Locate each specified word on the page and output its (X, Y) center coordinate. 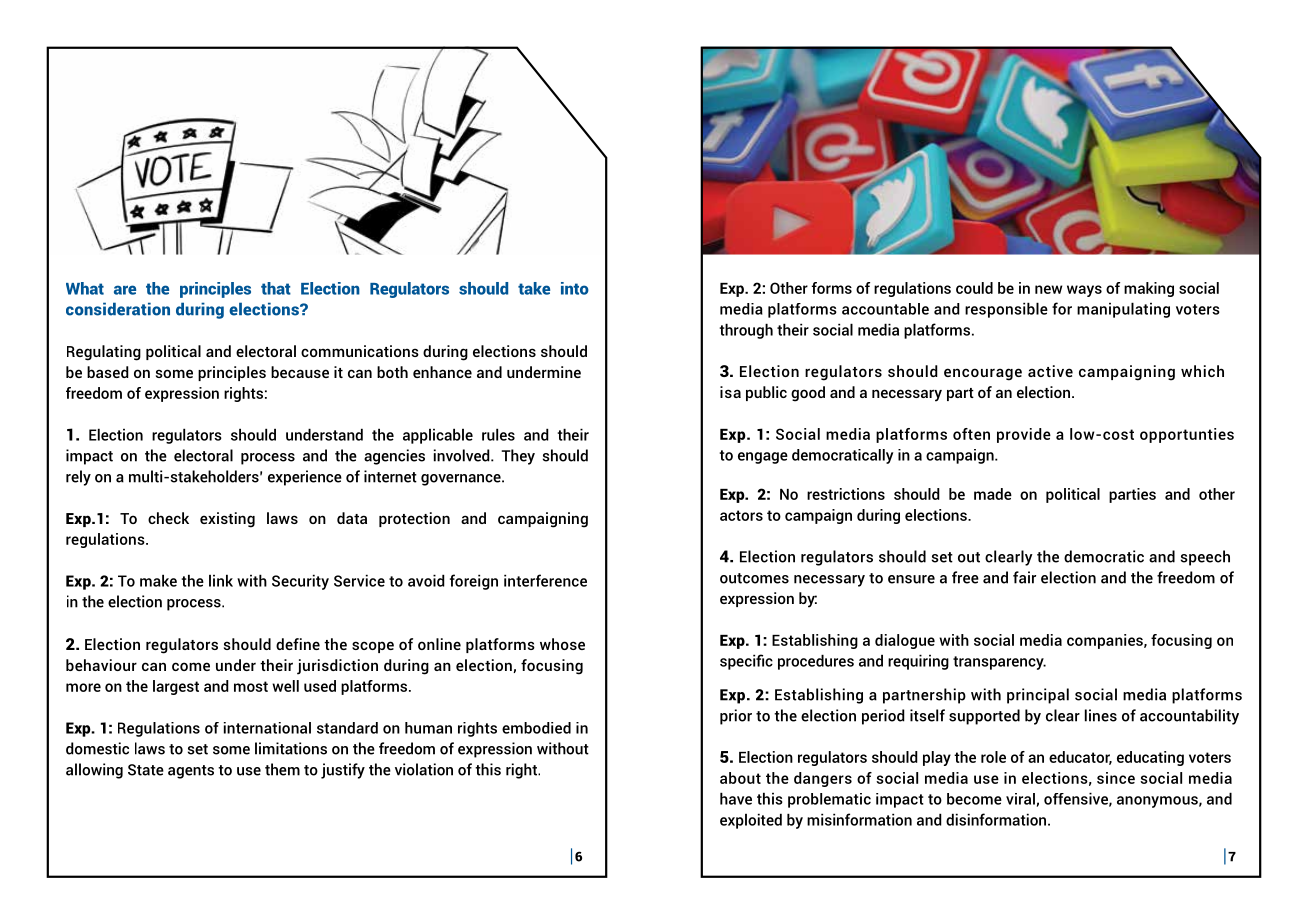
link (221, 580)
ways (1084, 291)
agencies (394, 457)
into (575, 288)
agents (191, 772)
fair (1024, 577)
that (276, 288)
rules (498, 434)
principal (1038, 696)
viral (1020, 799)
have (736, 798)
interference (545, 580)
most (251, 686)
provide (1024, 435)
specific (746, 662)
